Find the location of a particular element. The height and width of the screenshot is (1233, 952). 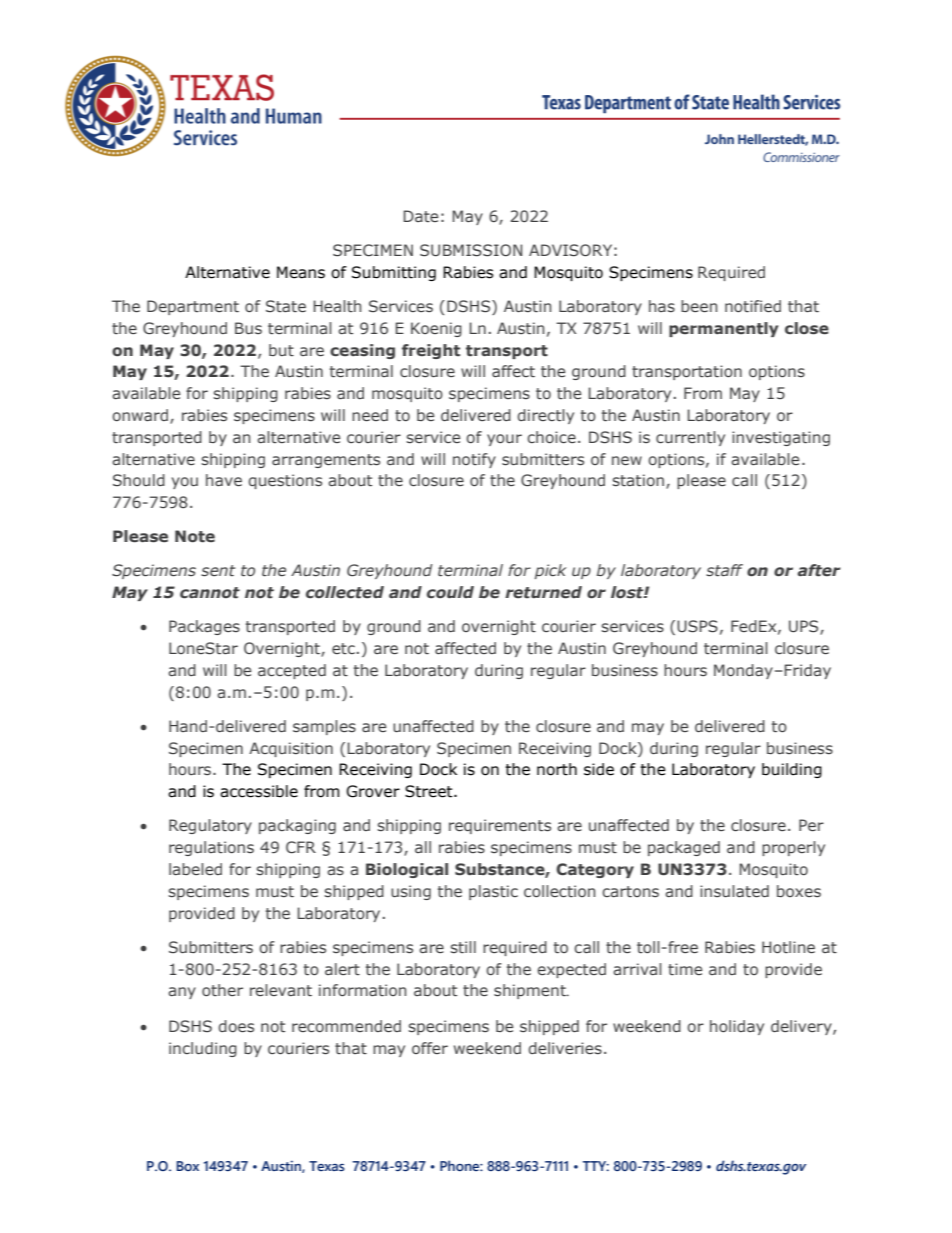

north is located at coordinates (557, 769).
